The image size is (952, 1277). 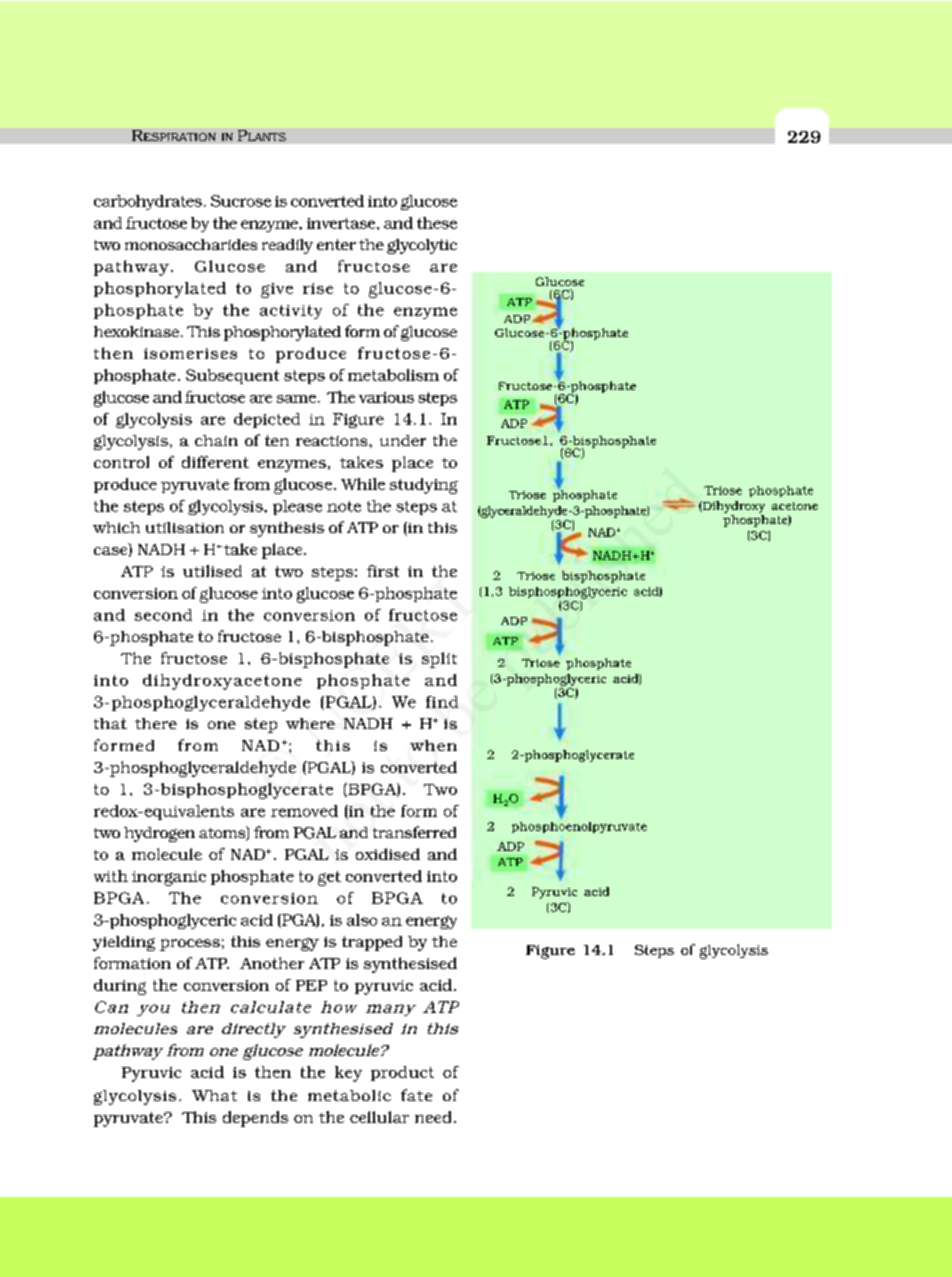 What do you see at coordinates (287, 246) in the document?
I see `readily` at bounding box center [287, 246].
